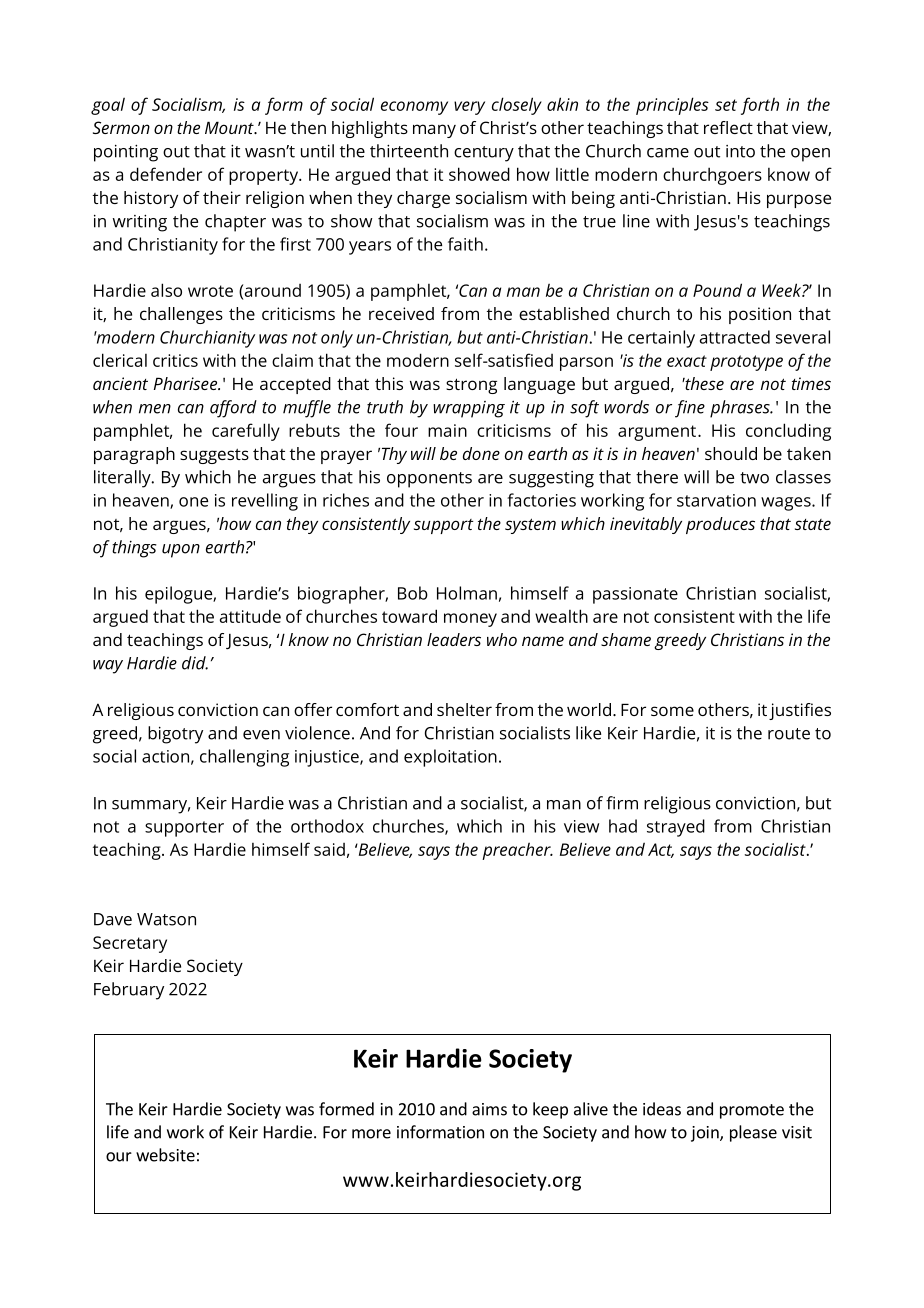  Describe the element at coordinates (728, 127) in the page. I see `reflect` at that location.
